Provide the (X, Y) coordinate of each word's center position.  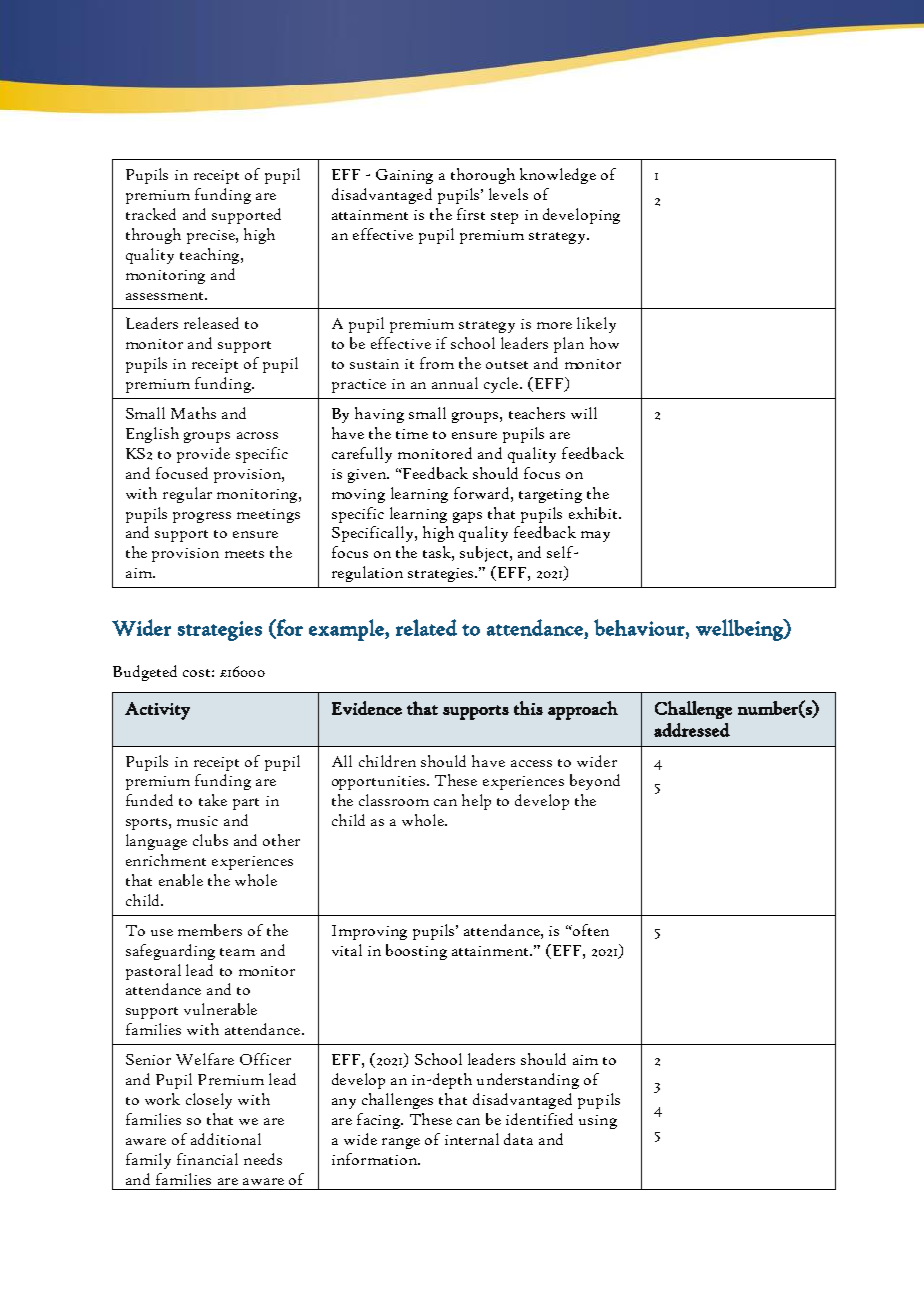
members (210, 930)
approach (583, 710)
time (412, 434)
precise (212, 237)
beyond (595, 782)
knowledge (558, 176)
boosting (416, 952)
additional (226, 1139)
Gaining (404, 176)
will (584, 413)
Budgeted (145, 673)
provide (203, 455)
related (426, 627)
